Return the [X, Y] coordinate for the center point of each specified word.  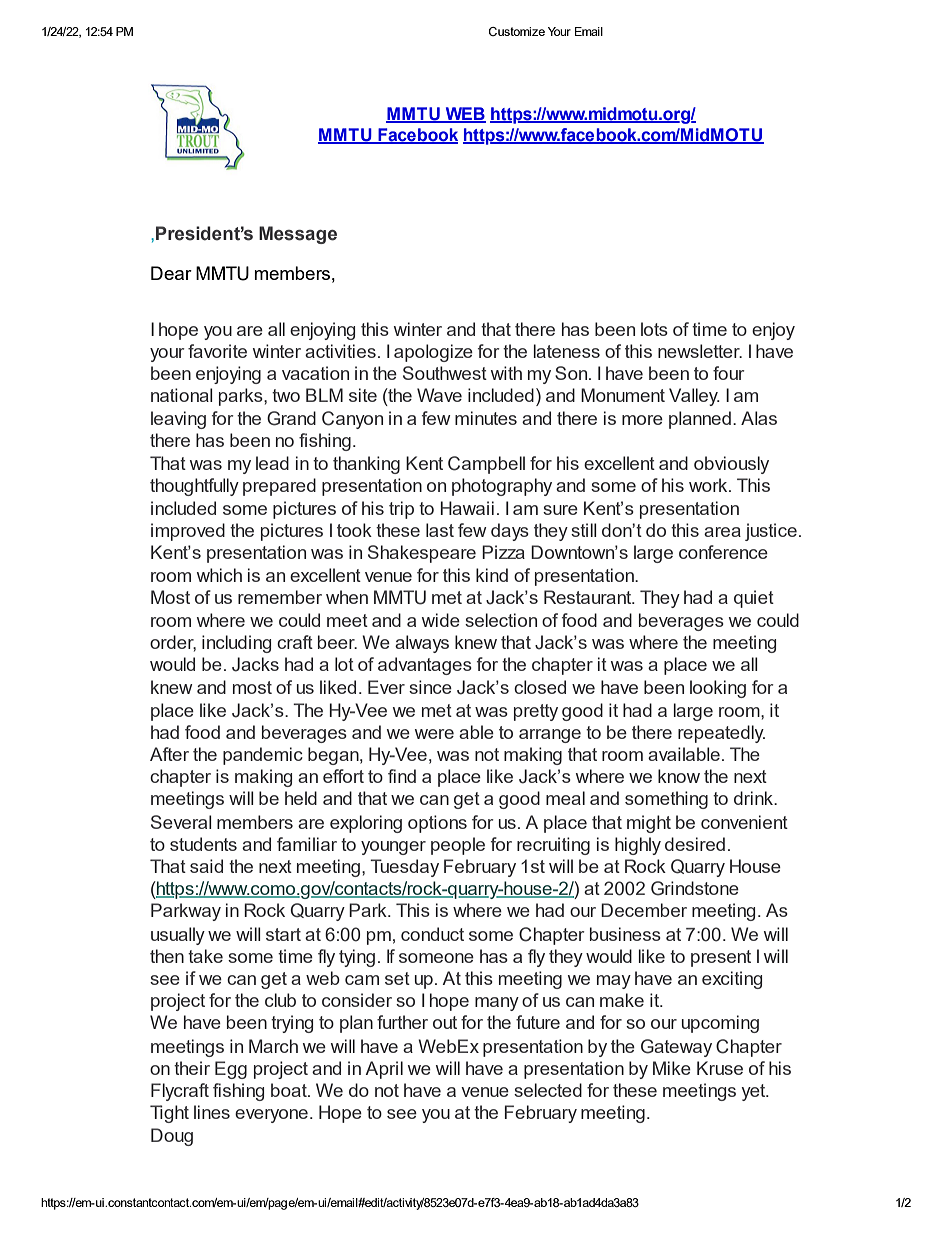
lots [654, 329]
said [206, 866]
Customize [517, 31]
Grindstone [695, 888]
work [709, 485]
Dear [171, 273]
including [236, 644]
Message [298, 235]
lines [212, 1112]
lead [272, 463]
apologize [433, 353]
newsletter [700, 351]
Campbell [486, 465]
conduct [432, 934]
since [430, 687]
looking [718, 689]
